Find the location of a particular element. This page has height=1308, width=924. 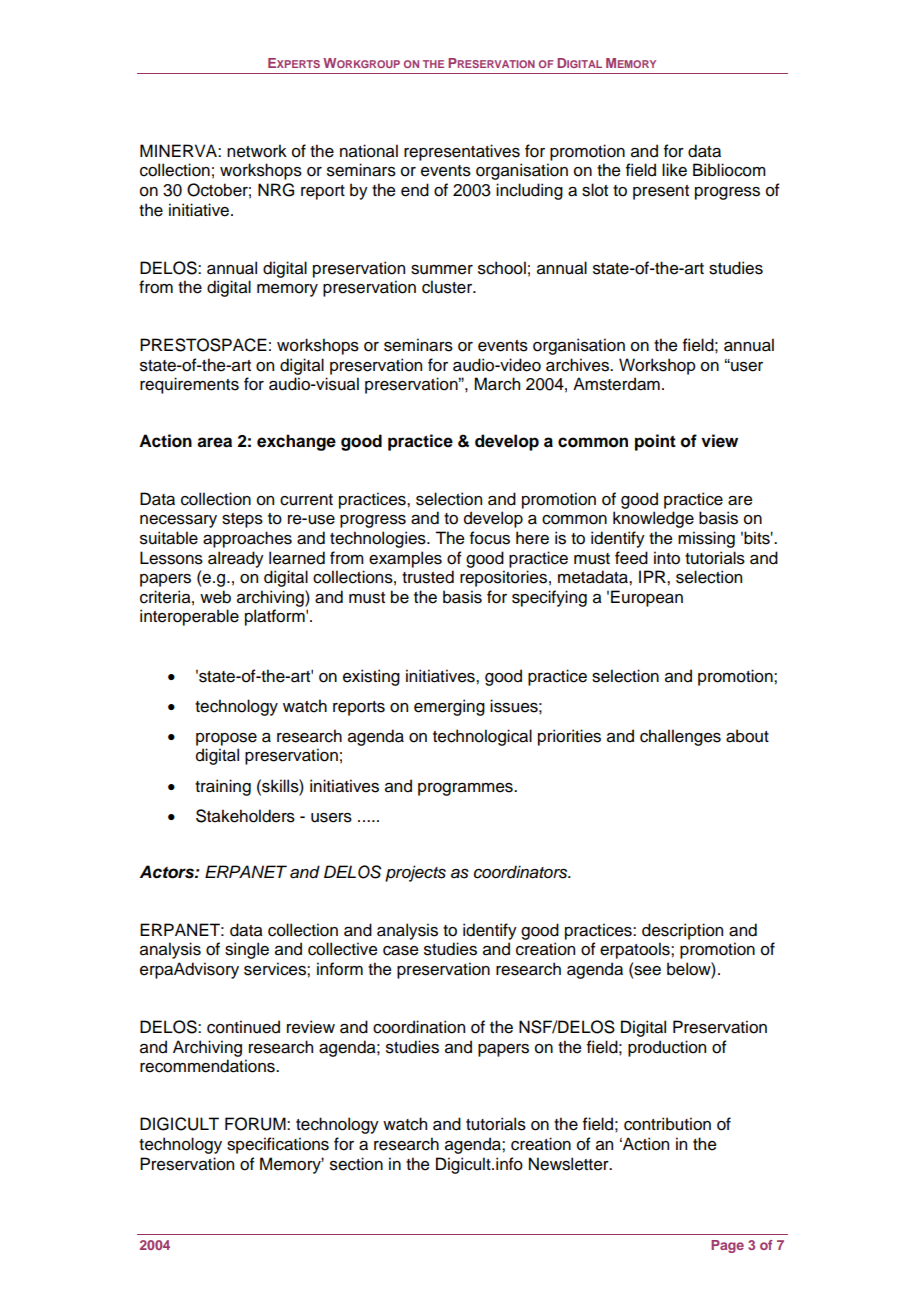

Stakeholders is located at coordinates (245, 816).
